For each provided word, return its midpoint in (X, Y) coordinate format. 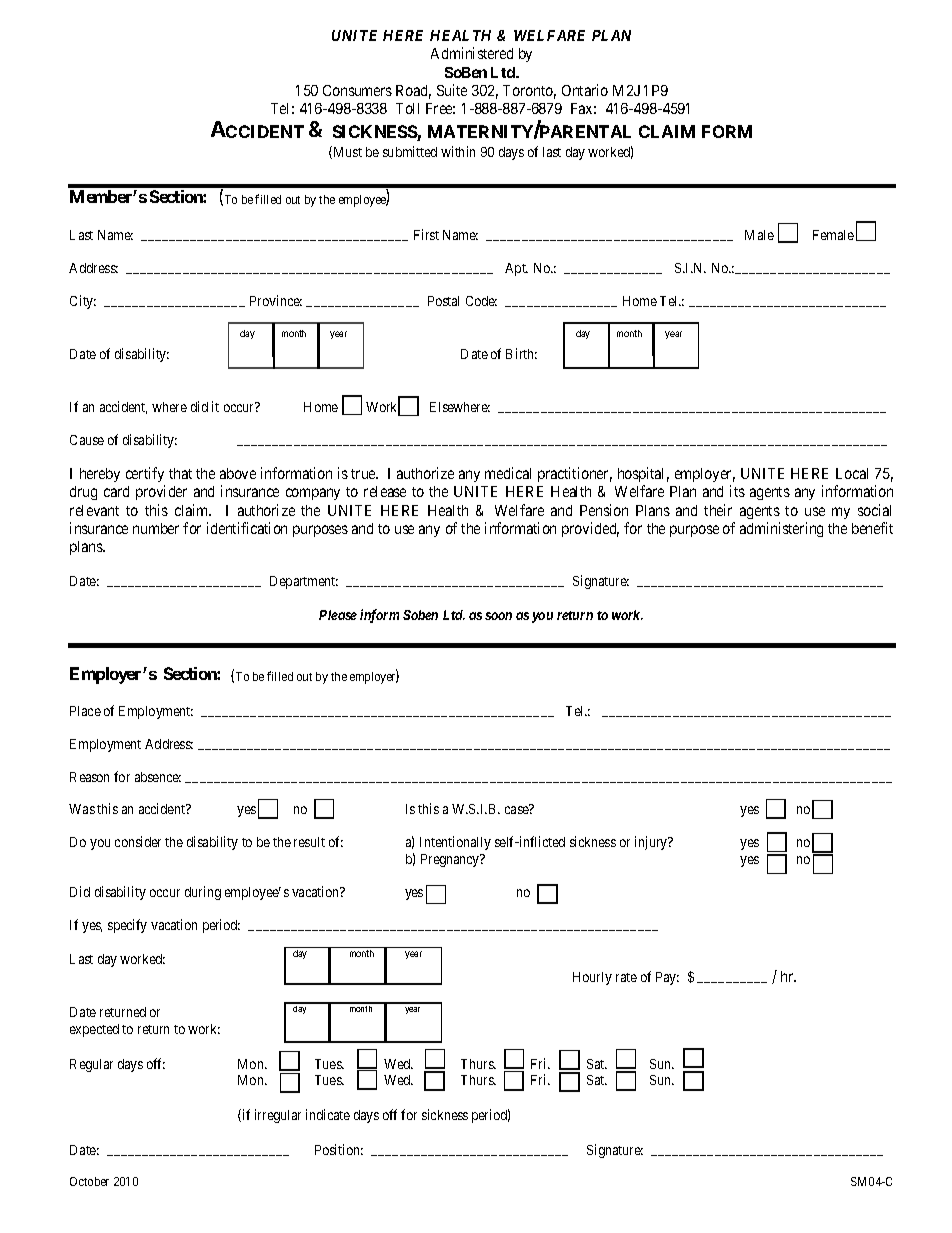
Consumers (357, 90)
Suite (452, 90)
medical (508, 473)
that (180, 473)
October (89, 1181)
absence (158, 777)
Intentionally (455, 843)
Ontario (585, 90)
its (737, 491)
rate (626, 977)
